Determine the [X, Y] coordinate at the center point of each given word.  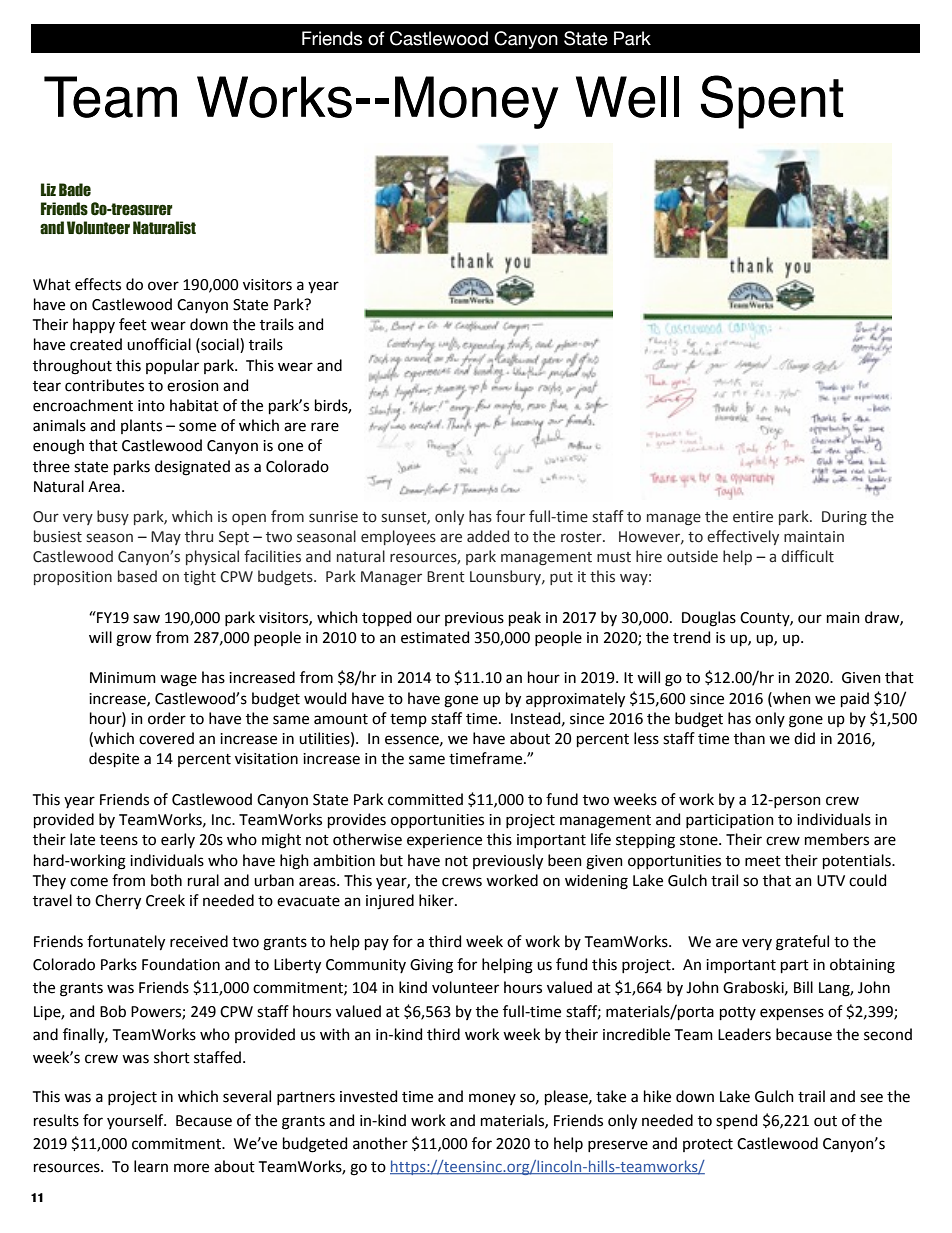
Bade [75, 190]
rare [325, 427]
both [166, 880]
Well [627, 97]
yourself [136, 1121]
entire [753, 517]
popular [172, 366]
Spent [772, 102]
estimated [435, 637]
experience [444, 841]
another [380, 1143]
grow [133, 640]
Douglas [709, 619]
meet [763, 861]
